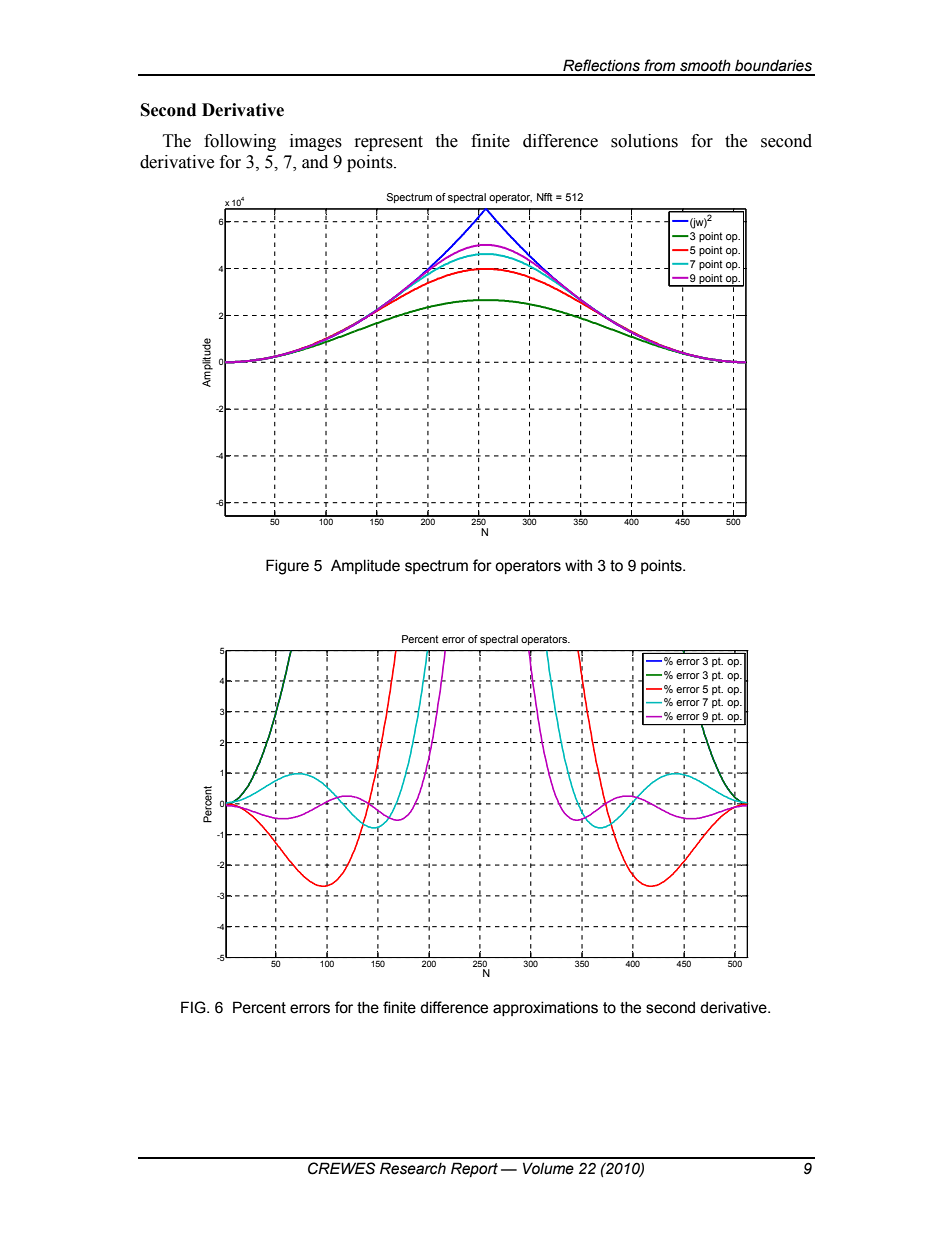  Describe the element at coordinates (659, 65) in the screenshot. I see `from` at that location.
